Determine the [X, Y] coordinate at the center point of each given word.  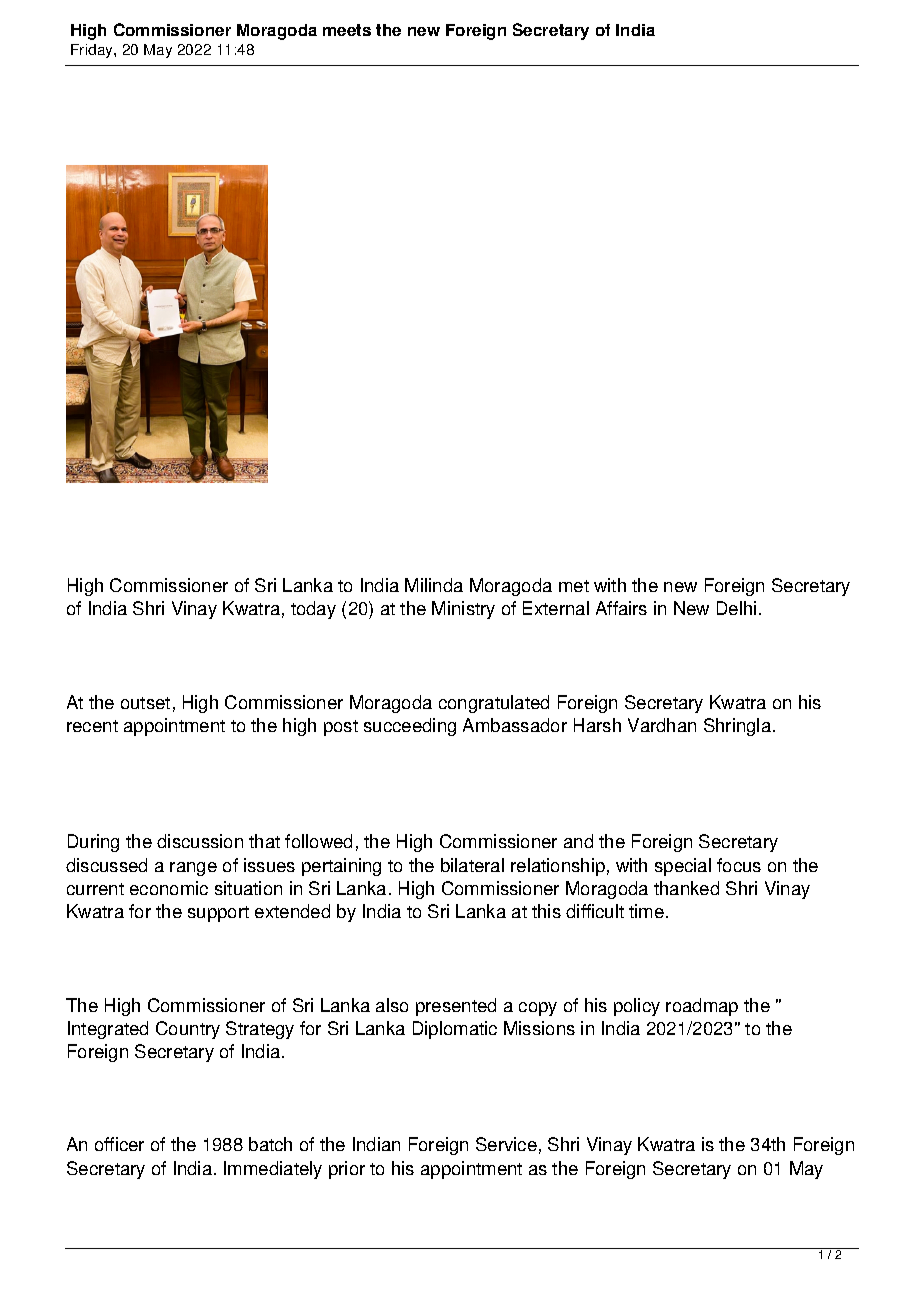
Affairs [621, 608]
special [683, 867]
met [574, 586]
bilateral [472, 865]
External [556, 608]
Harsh [597, 725]
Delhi [736, 608]
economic [169, 888]
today [313, 610]
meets [347, 30]
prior [347, 1170]
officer [119, 1144]
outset [145, 703]
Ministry [463, 610]
